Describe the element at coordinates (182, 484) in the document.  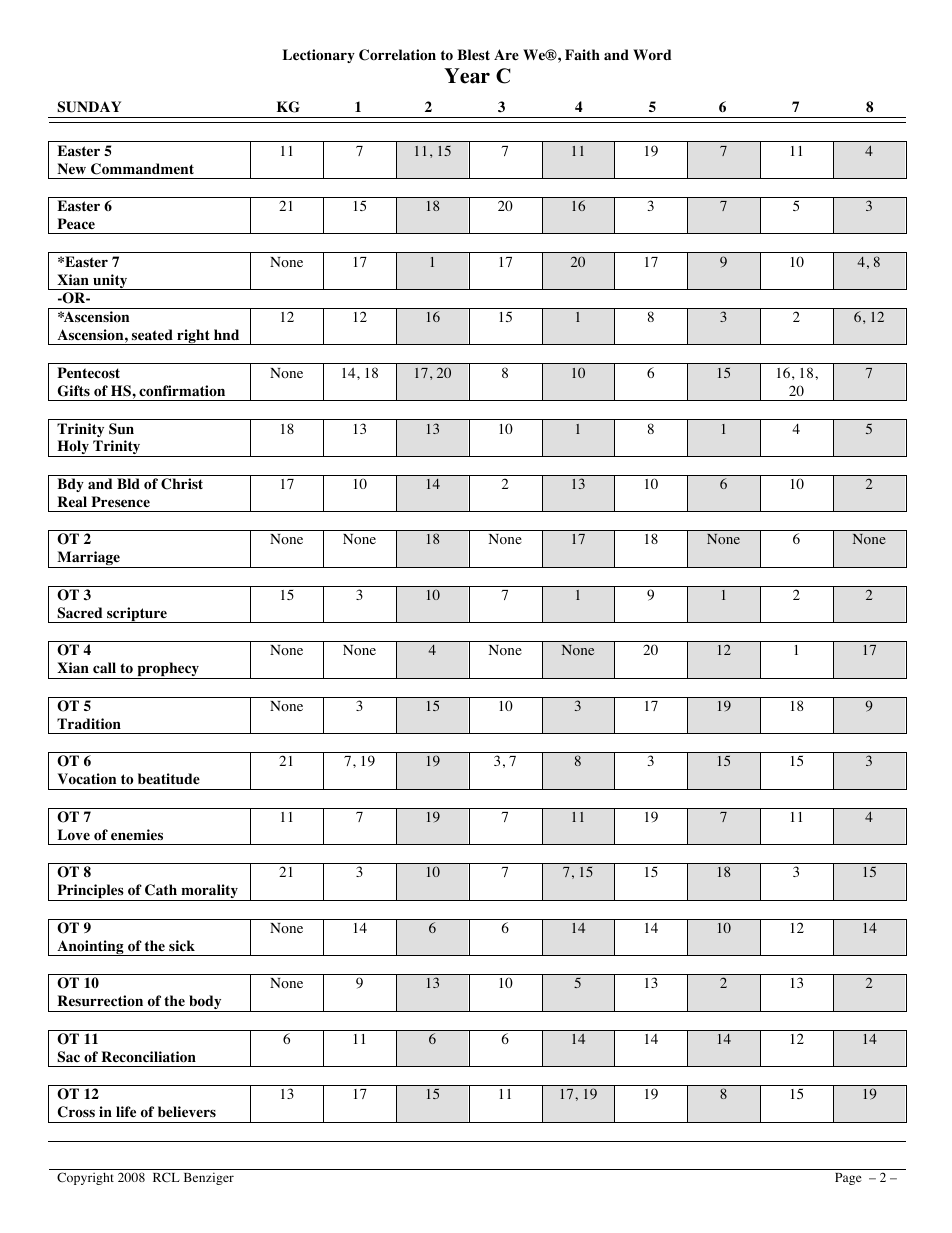
I see `Christ` at that location.
